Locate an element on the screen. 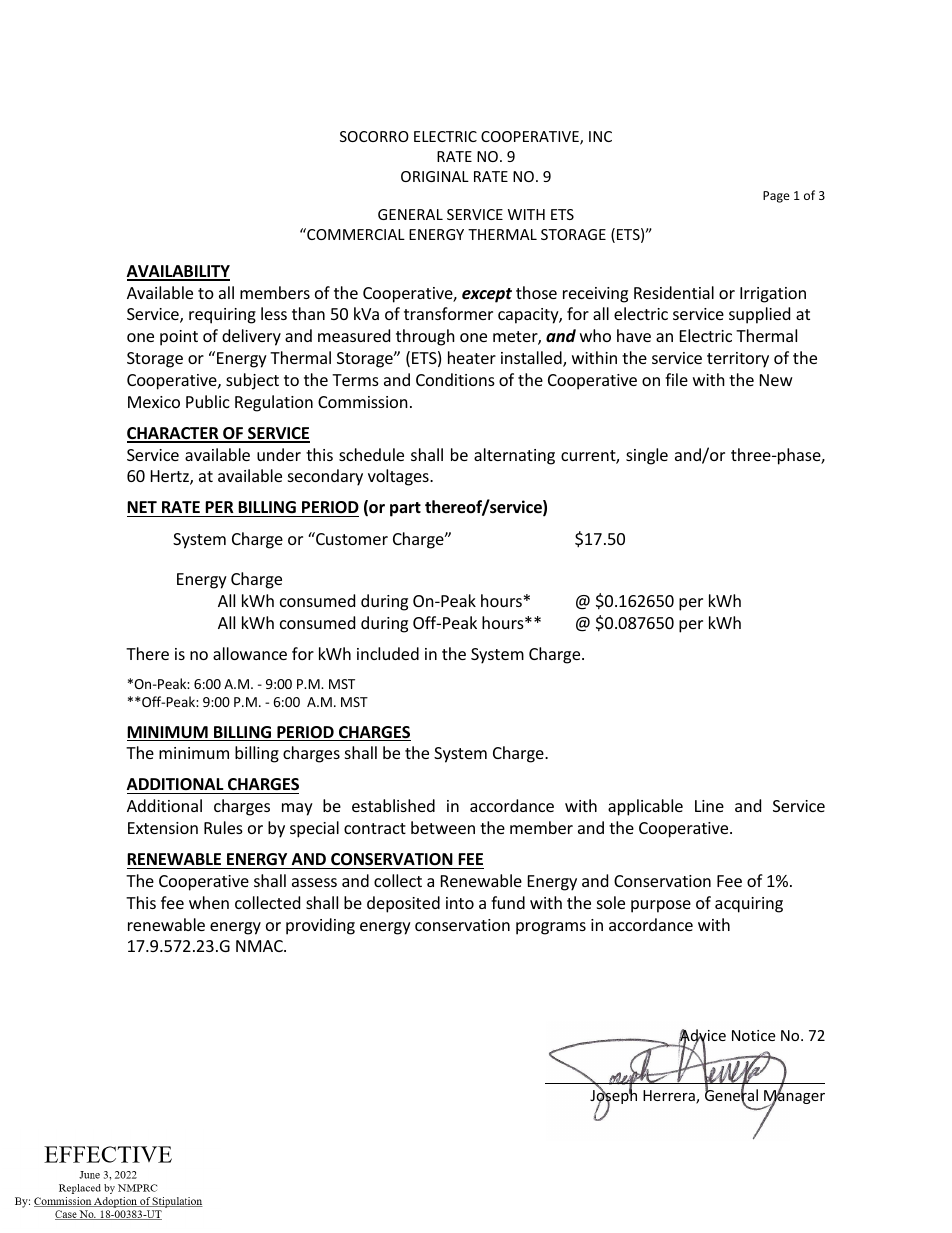 The image size is (952, 1233). allowance is located at coordinates (250, 653).
